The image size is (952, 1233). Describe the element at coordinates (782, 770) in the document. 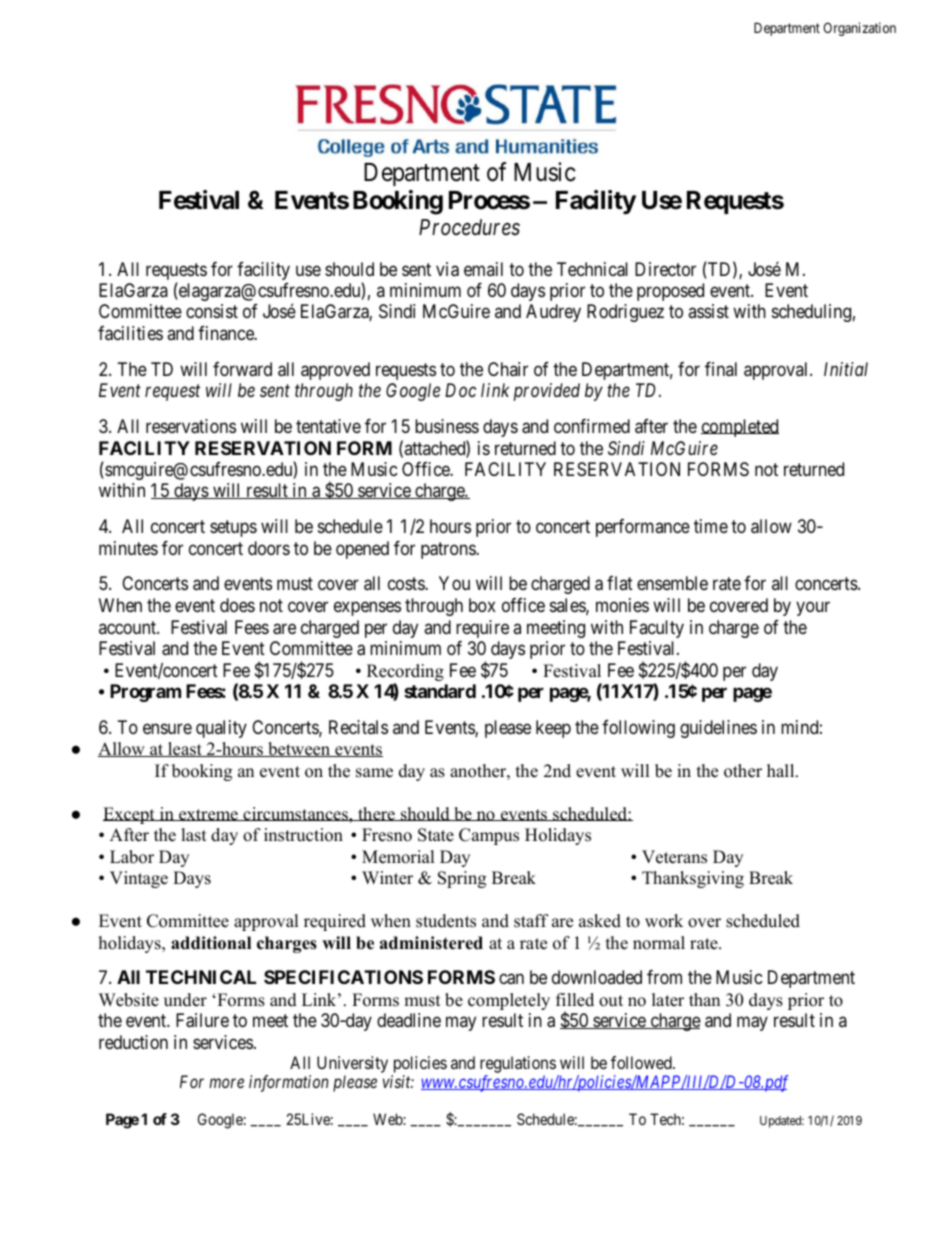

I see `hall` at that location.
